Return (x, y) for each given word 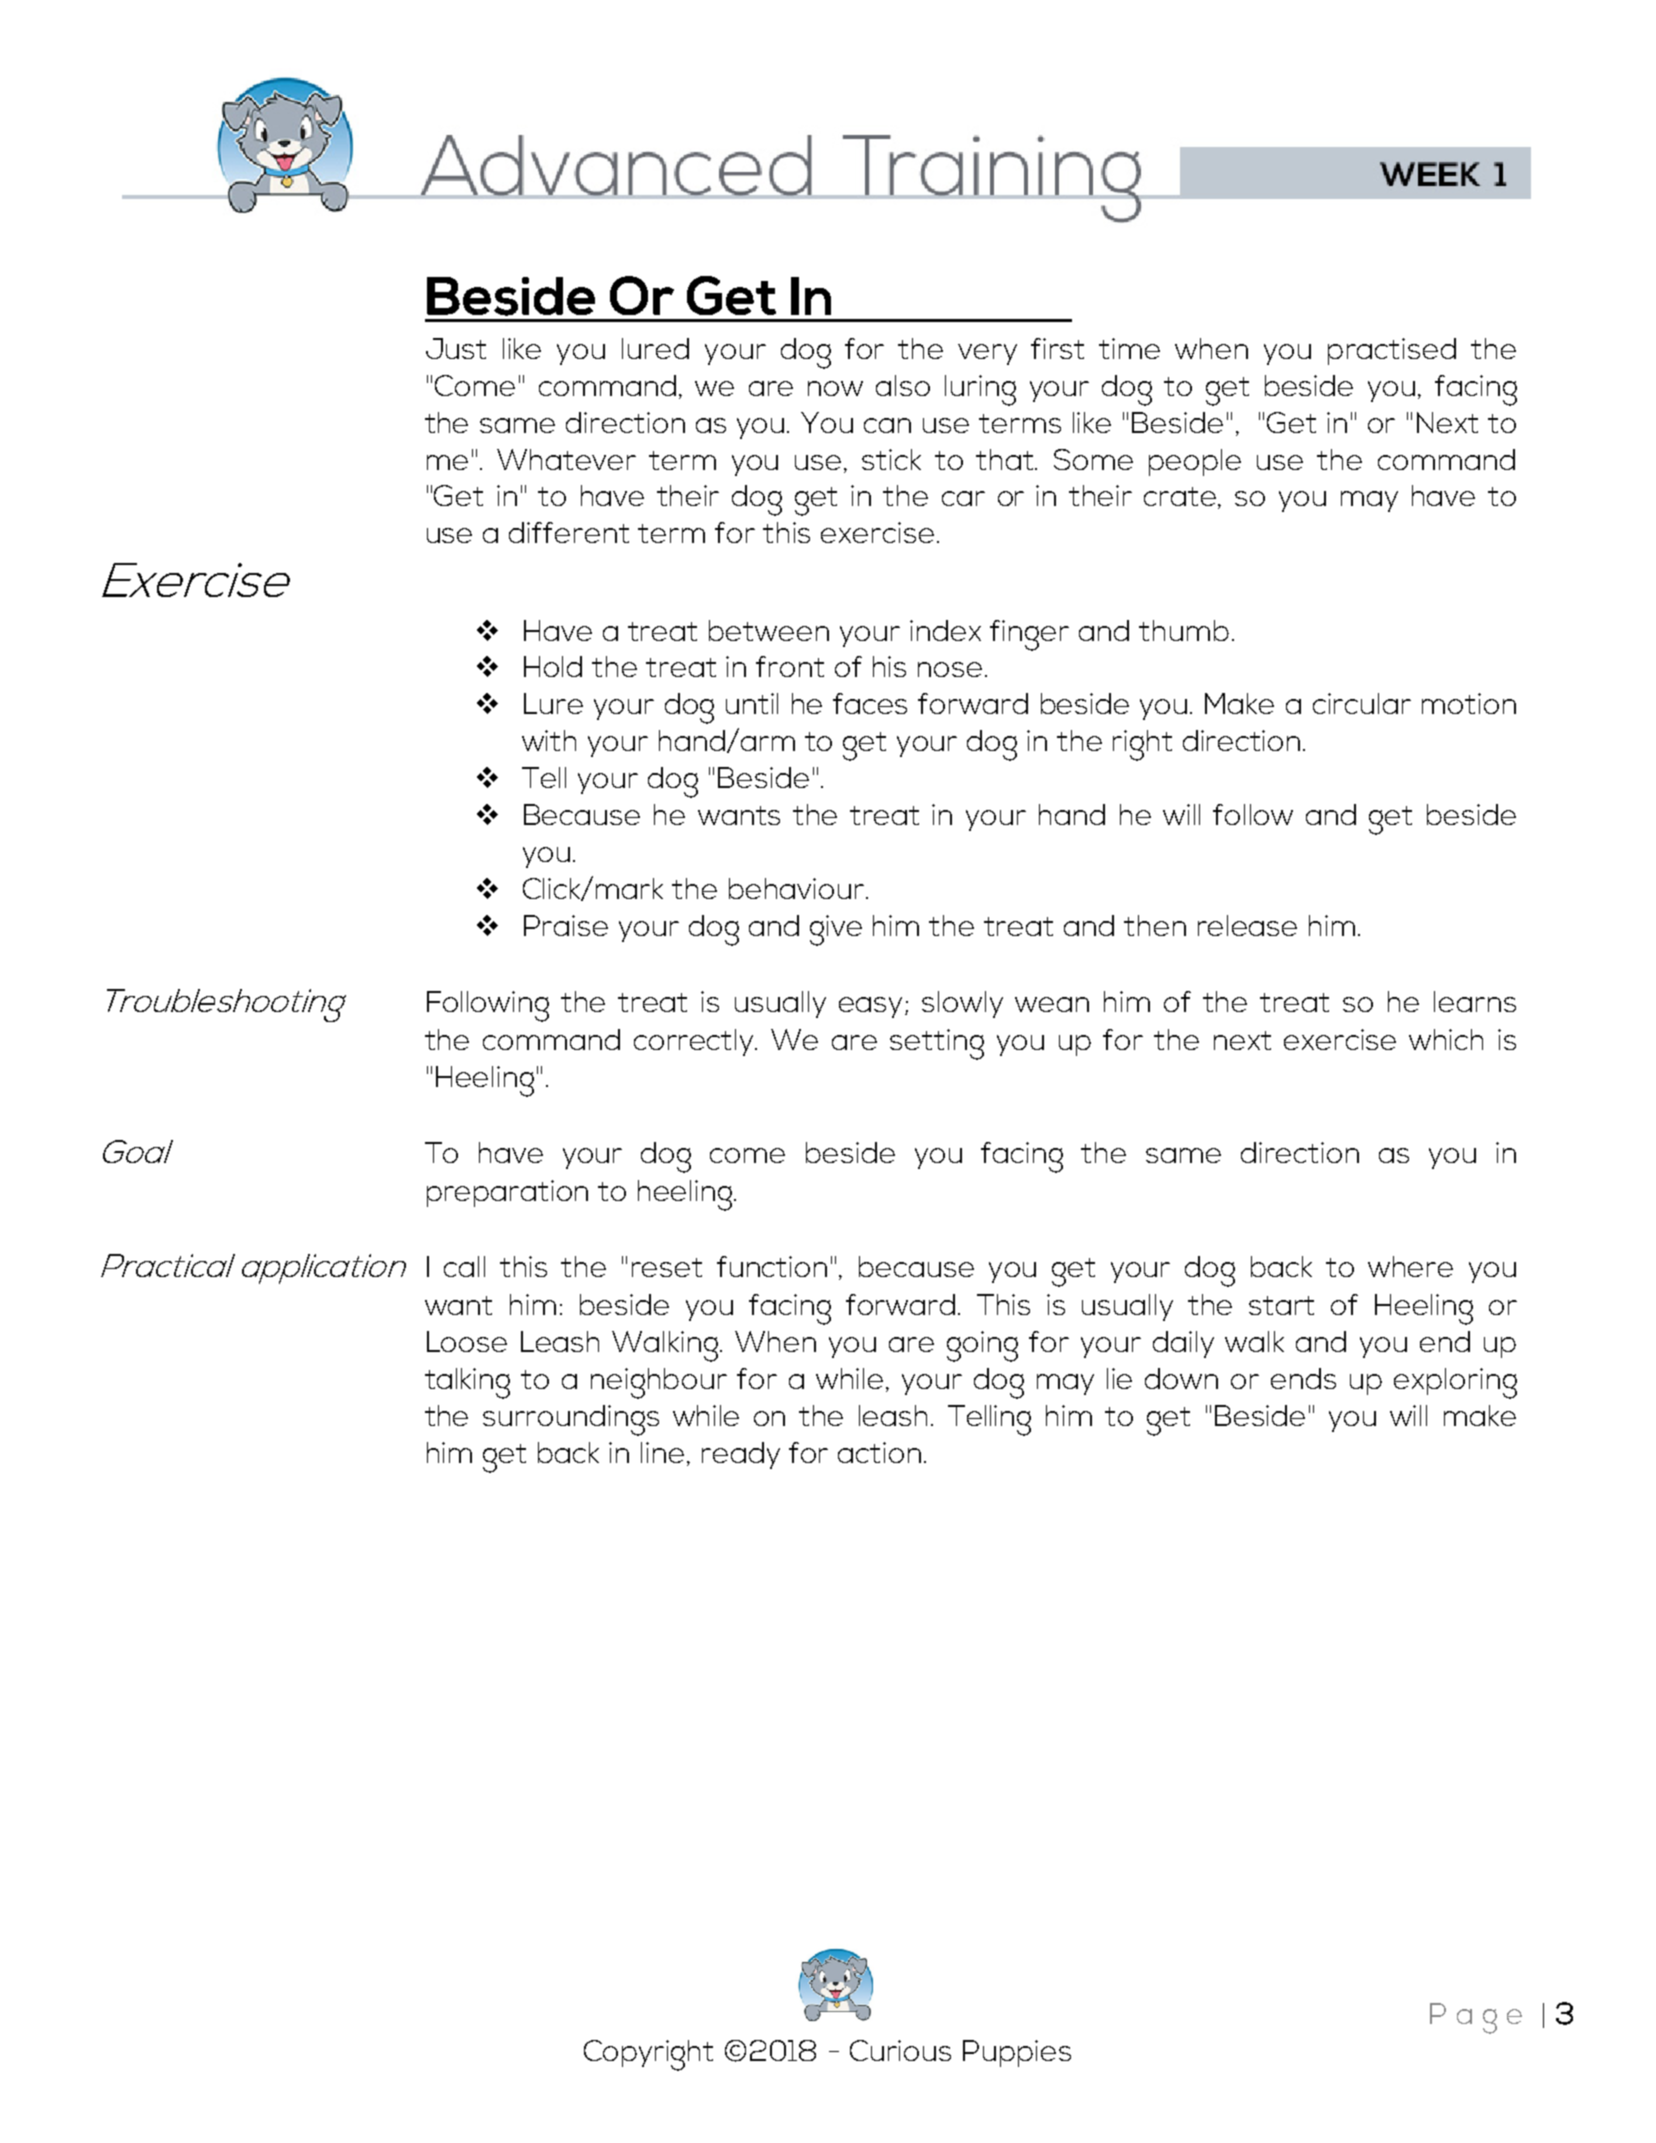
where (1410, 1266)
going (982, 1346)
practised (1392, 351)
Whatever (566, 459)
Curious (900, 2050)
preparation (507, 1193)
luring (980, 390)
